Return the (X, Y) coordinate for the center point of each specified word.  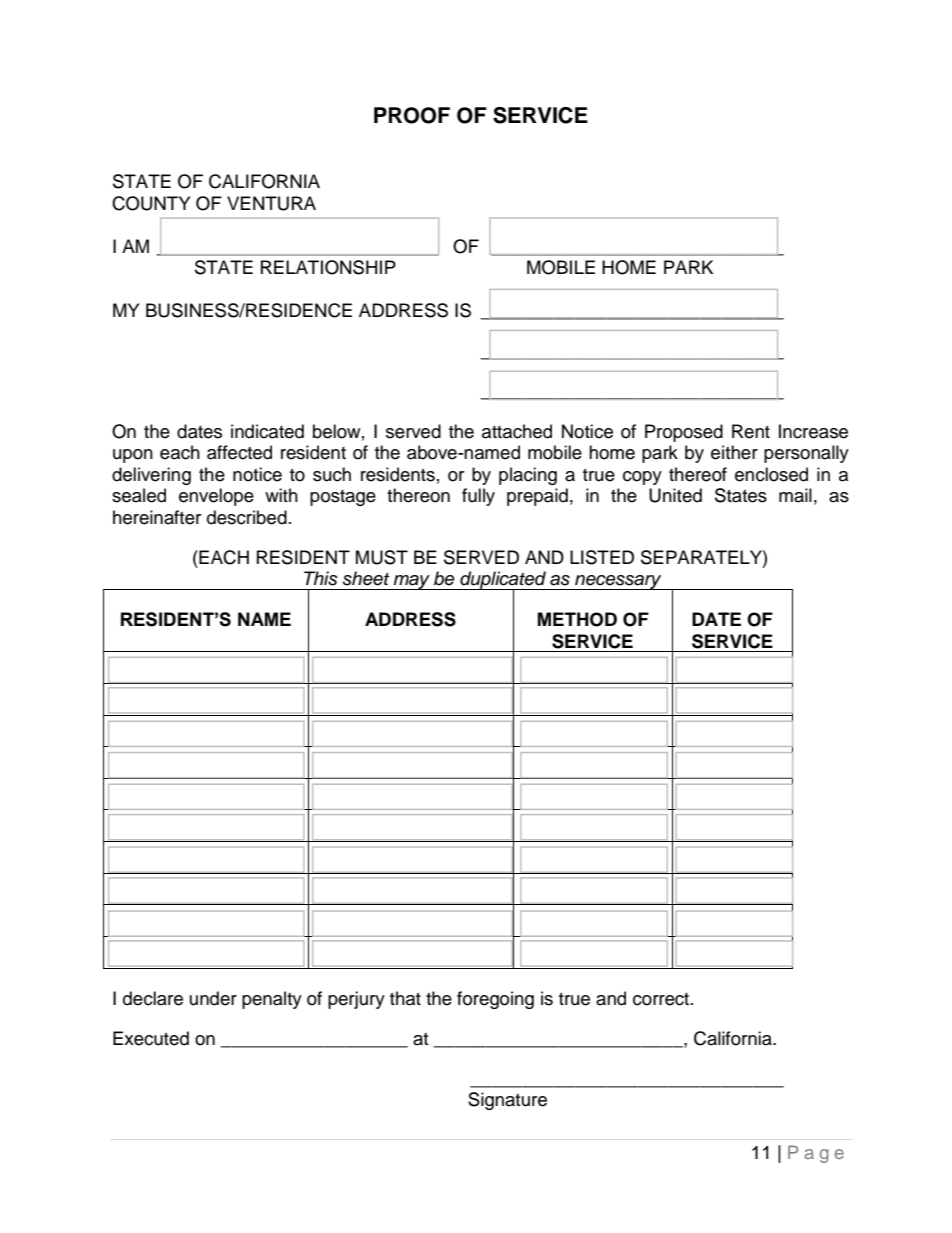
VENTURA (271, 203)
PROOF (412, 115)
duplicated (503, 581)
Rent (751, 431)
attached (517, 431)
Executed (151, 1038)
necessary (618, 582)
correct (662, 999)
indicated (267, 431)
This (321, 578)
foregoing (495, 1000)
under (213, 998)
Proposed (684, 433)
